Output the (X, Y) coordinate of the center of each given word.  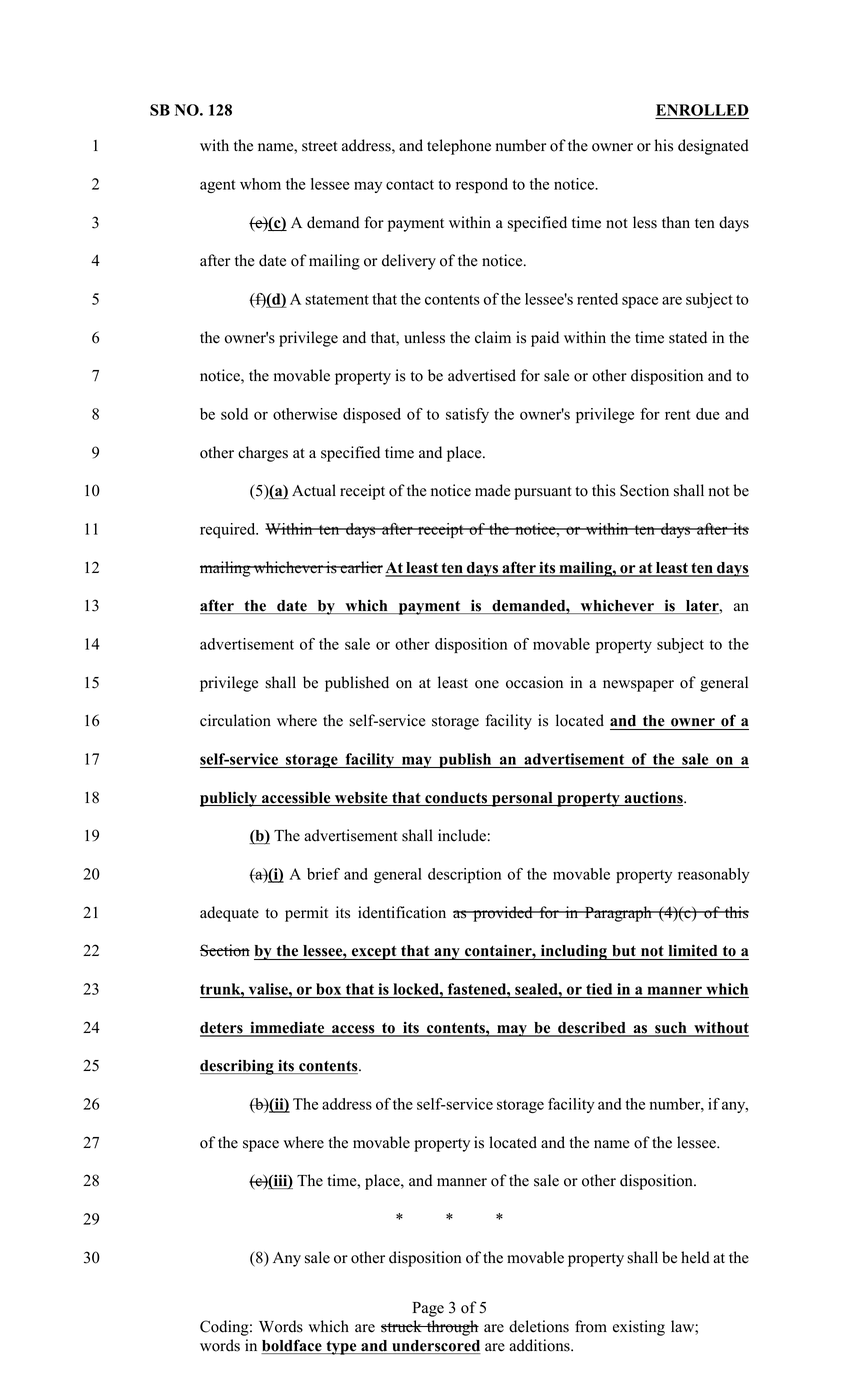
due (708, 414)
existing (639, 1328)
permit (306, 914)
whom (260, 184)
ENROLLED (702, 110)
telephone (459, 147)
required (229, 530)
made (493, 490)
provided (503, 914)
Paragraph (618, 914)
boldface (292, 1346)
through (452, 1328)
